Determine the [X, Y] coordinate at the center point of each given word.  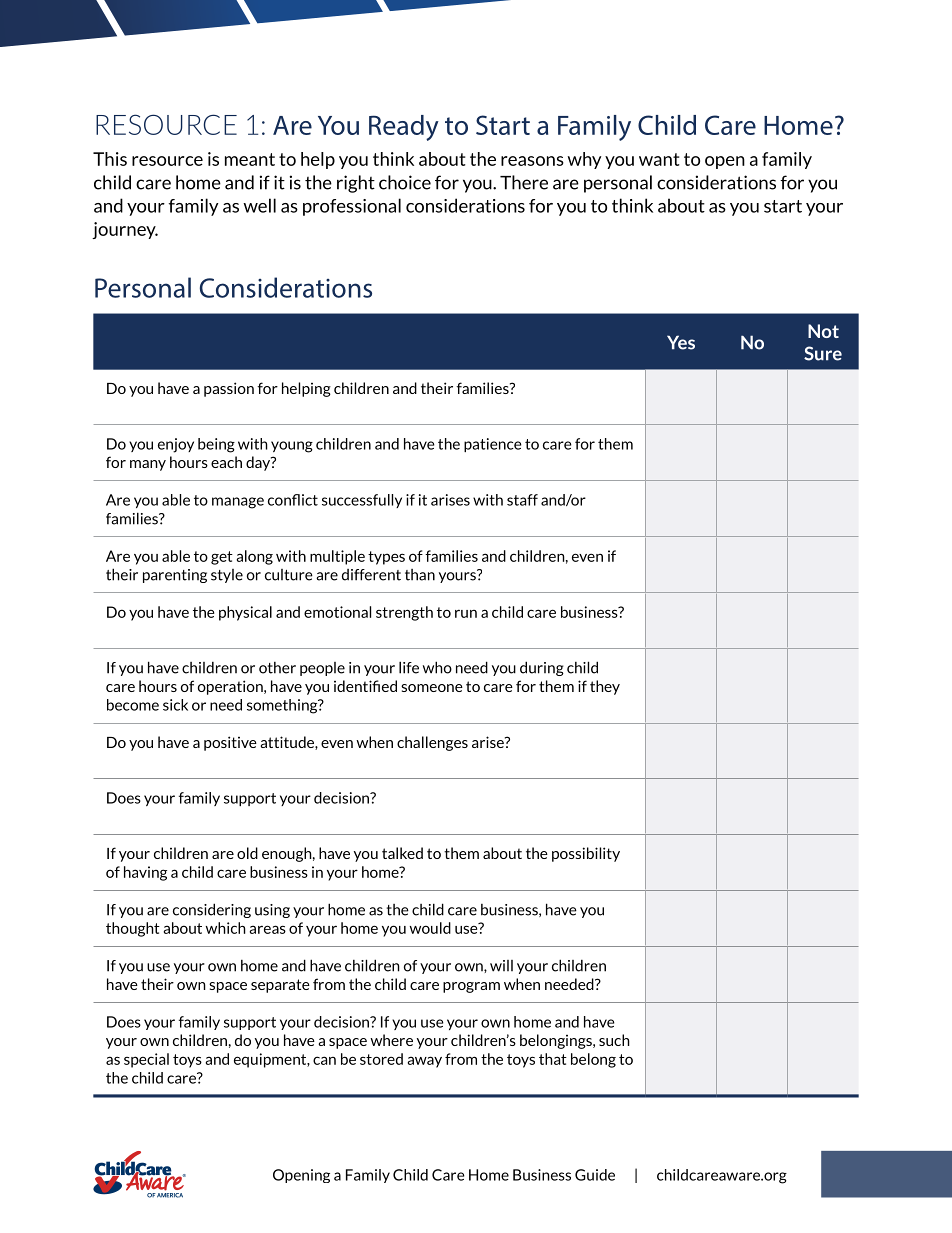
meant [250, 159]
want [659, 159]
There [524, 182]
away [424, 1062]
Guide [595, 1175]
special [146, 1060]
